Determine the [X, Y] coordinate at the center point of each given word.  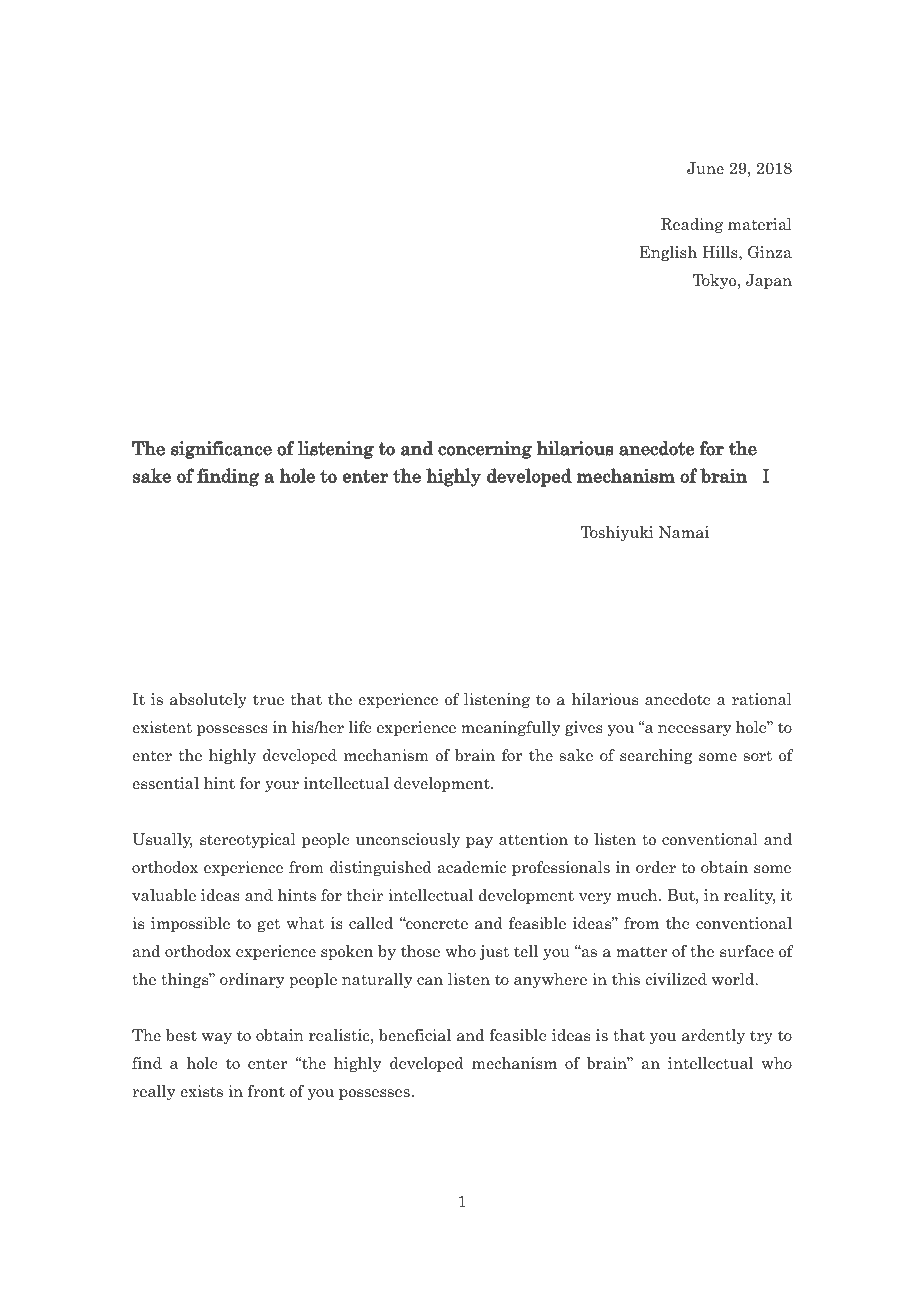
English [668, 253]
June [705, 168]
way [217, 1038]
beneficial [415, 1035]
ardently [713, 1036]
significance [221, 450]
